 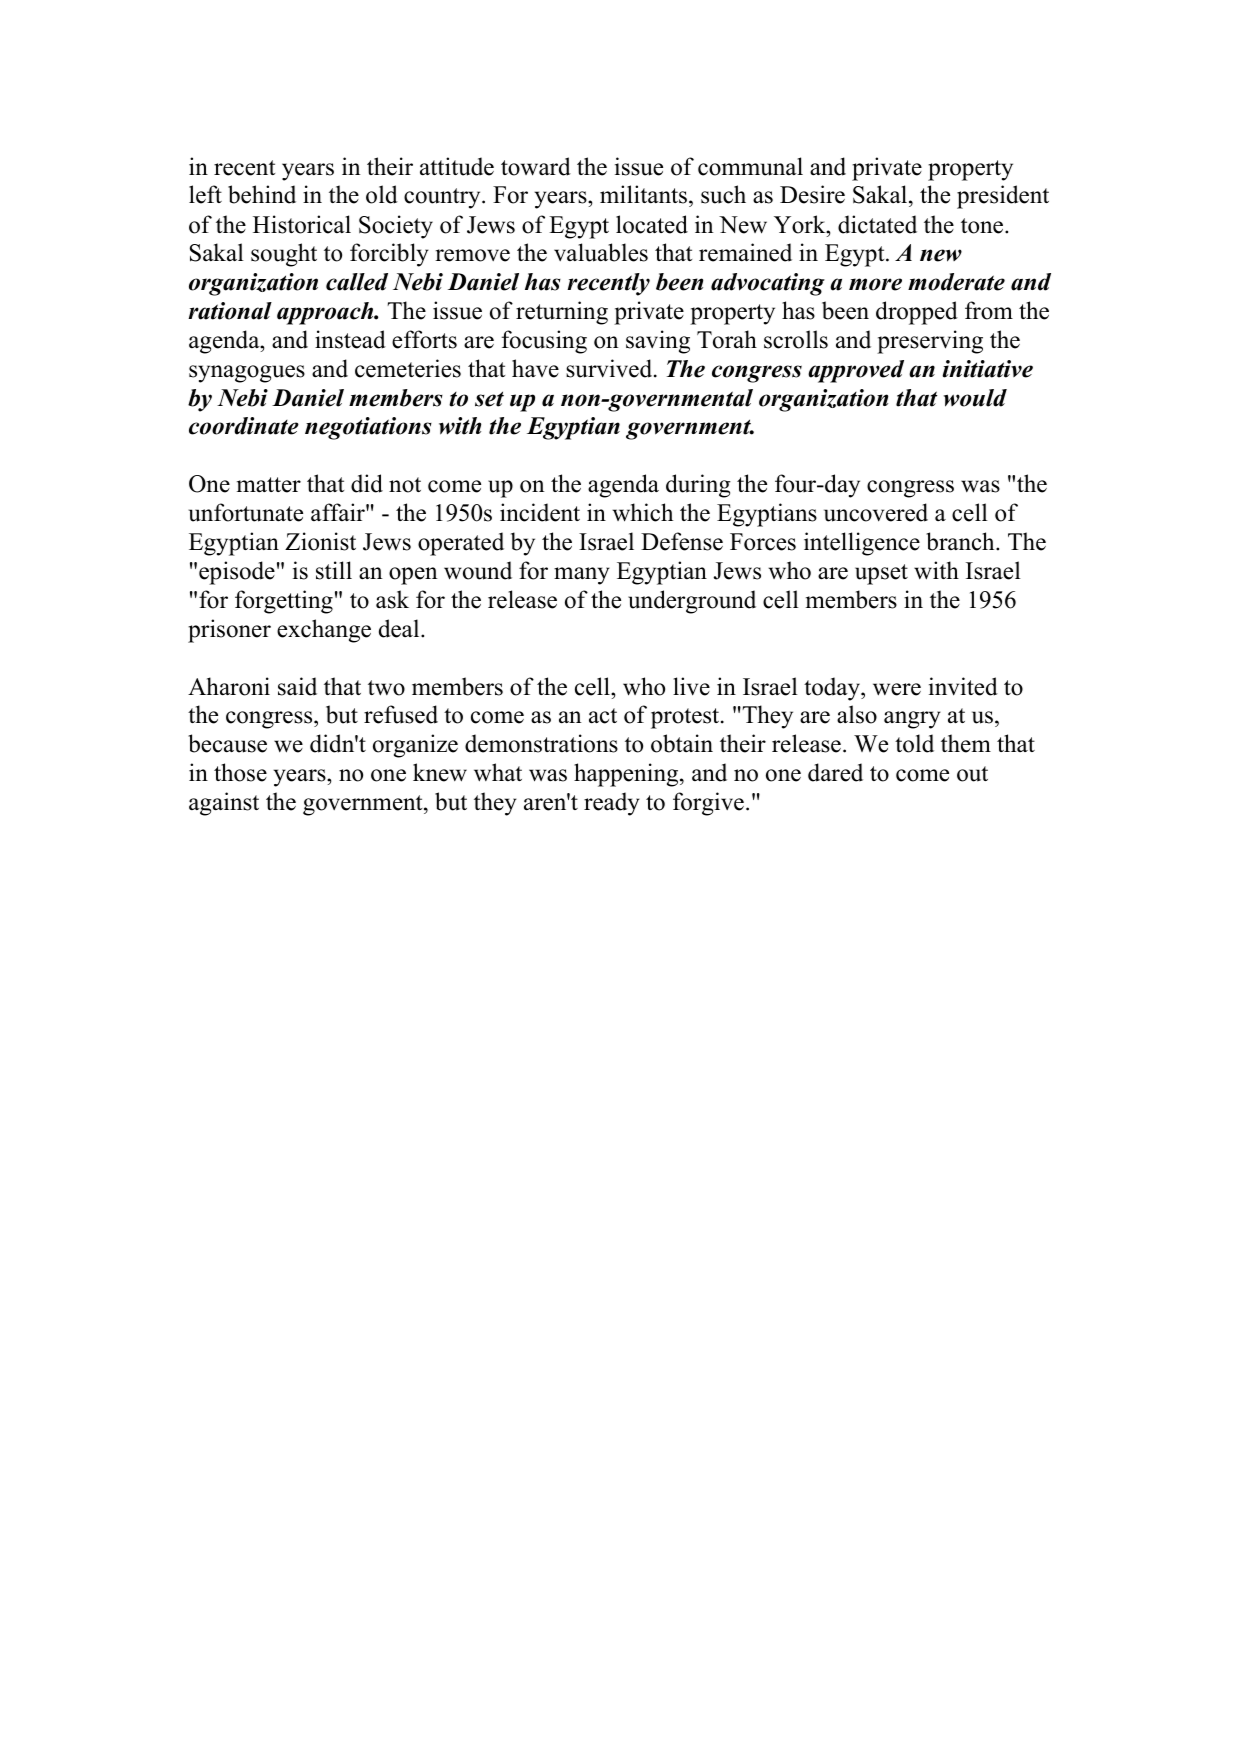 I want to click on Desire, so click(x=812, y=194).
